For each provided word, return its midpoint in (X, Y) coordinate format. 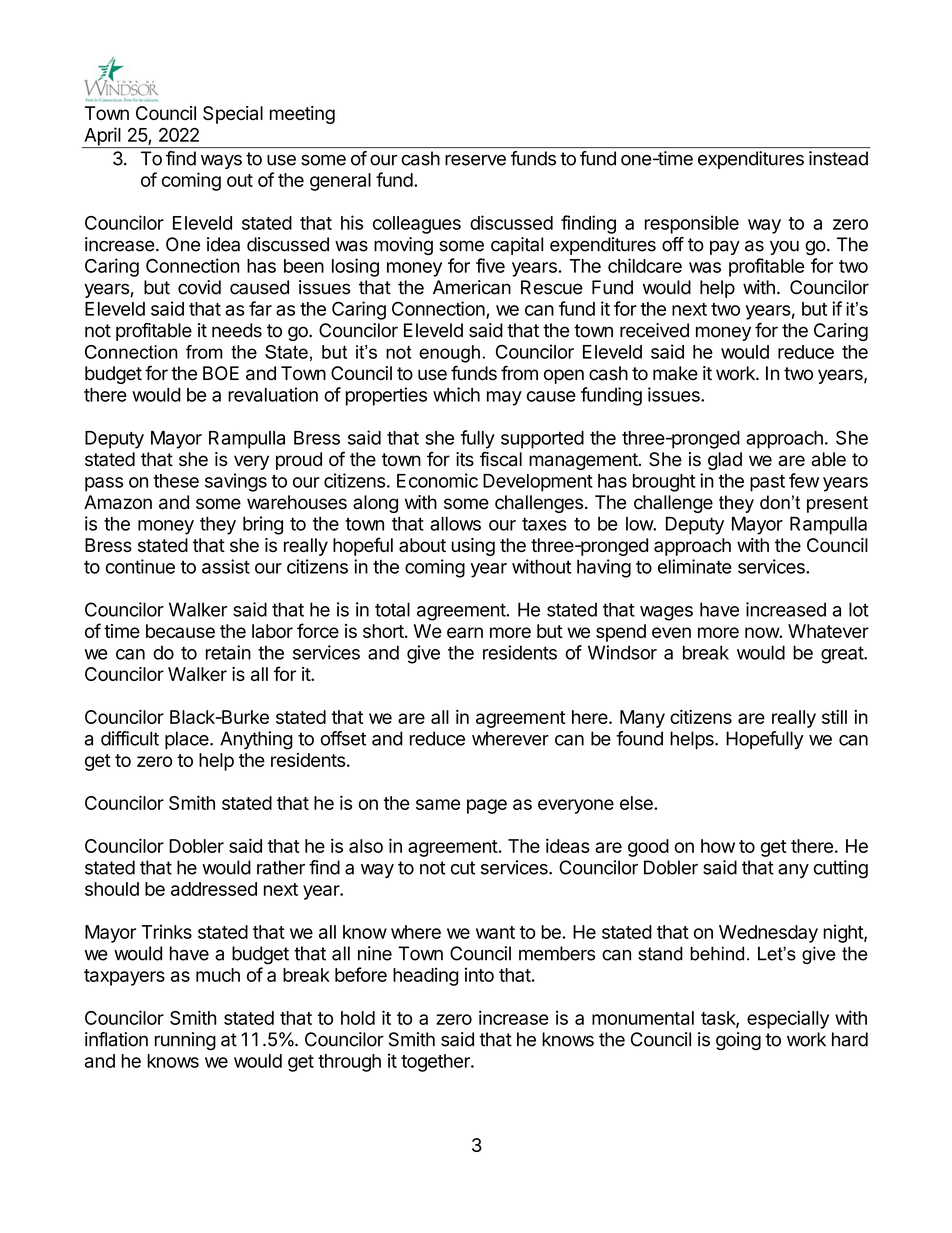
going (738, 1041)
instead (838, 158)
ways (221, 162)
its (465, 459)
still (834, 717)
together (436, 1063)
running (185, 1041)
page (487, 806)
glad (725, 461)
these (176, 481)
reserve (475, 160)
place (188, 740)
